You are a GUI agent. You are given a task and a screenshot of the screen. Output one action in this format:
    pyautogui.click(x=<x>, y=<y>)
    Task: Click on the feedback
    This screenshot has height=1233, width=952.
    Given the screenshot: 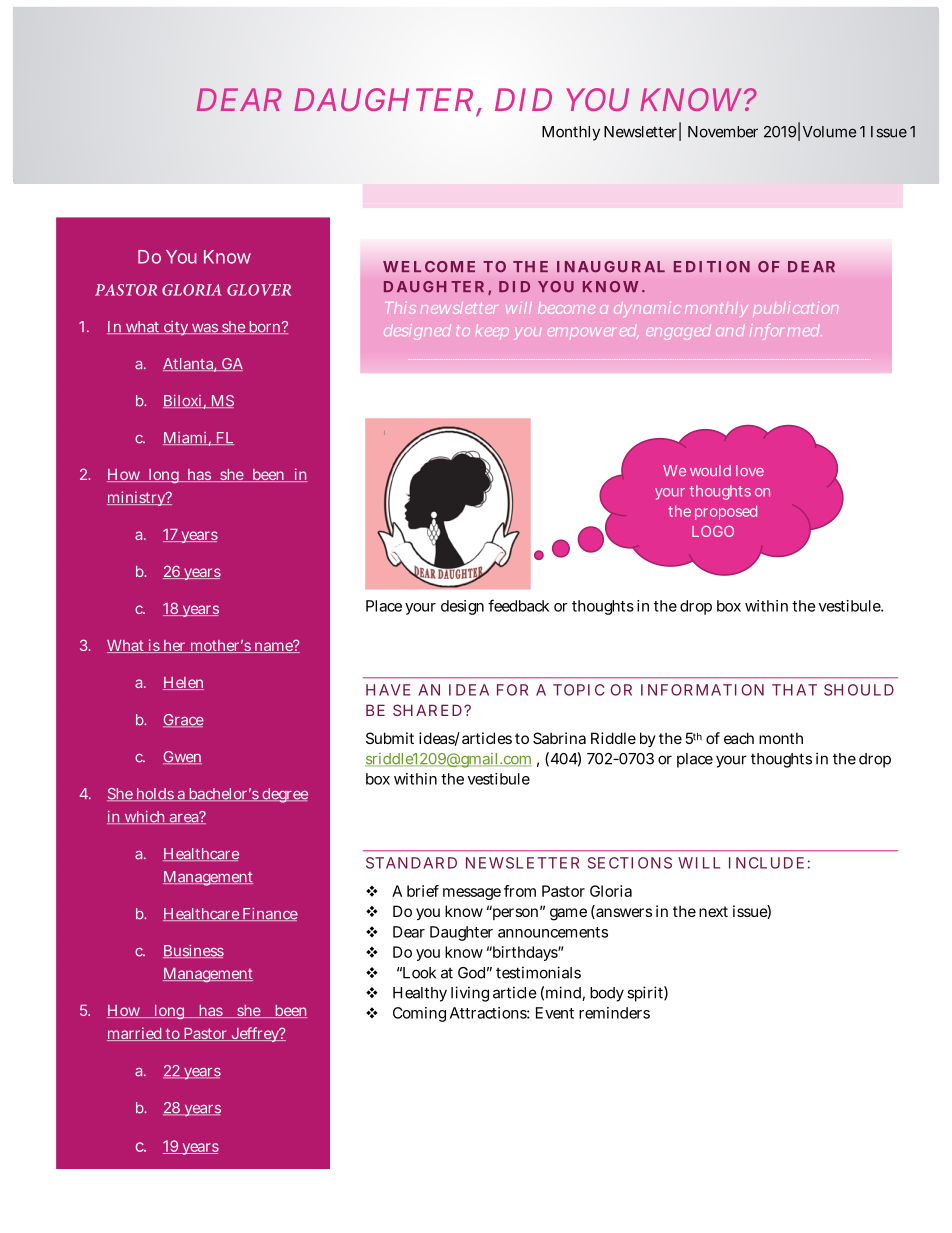 What is the action you would take?
    pyautogui.click(x=518, y=605)
